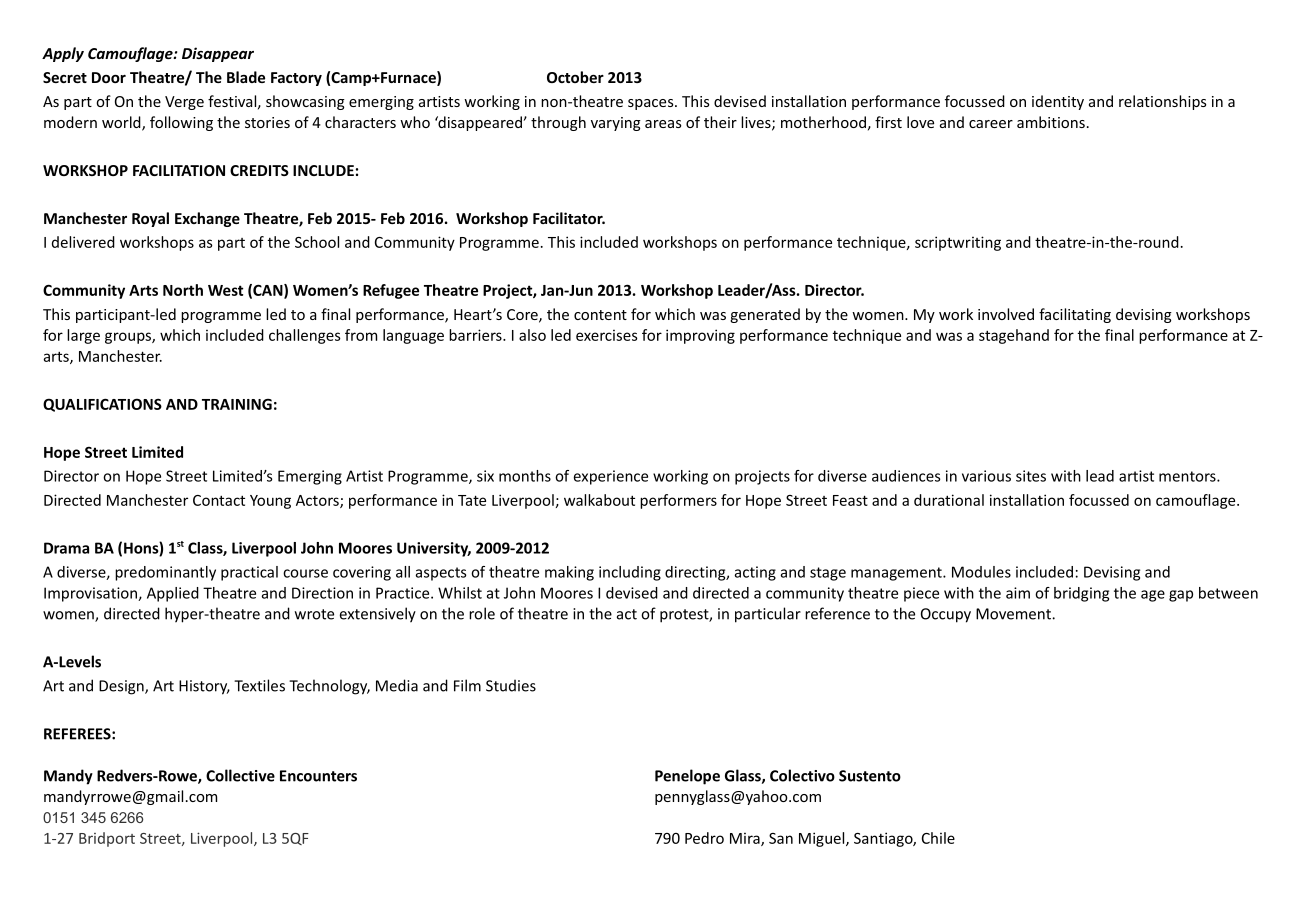 The image size is (1308, 924). I want to click on experience, so click(611, 477).
